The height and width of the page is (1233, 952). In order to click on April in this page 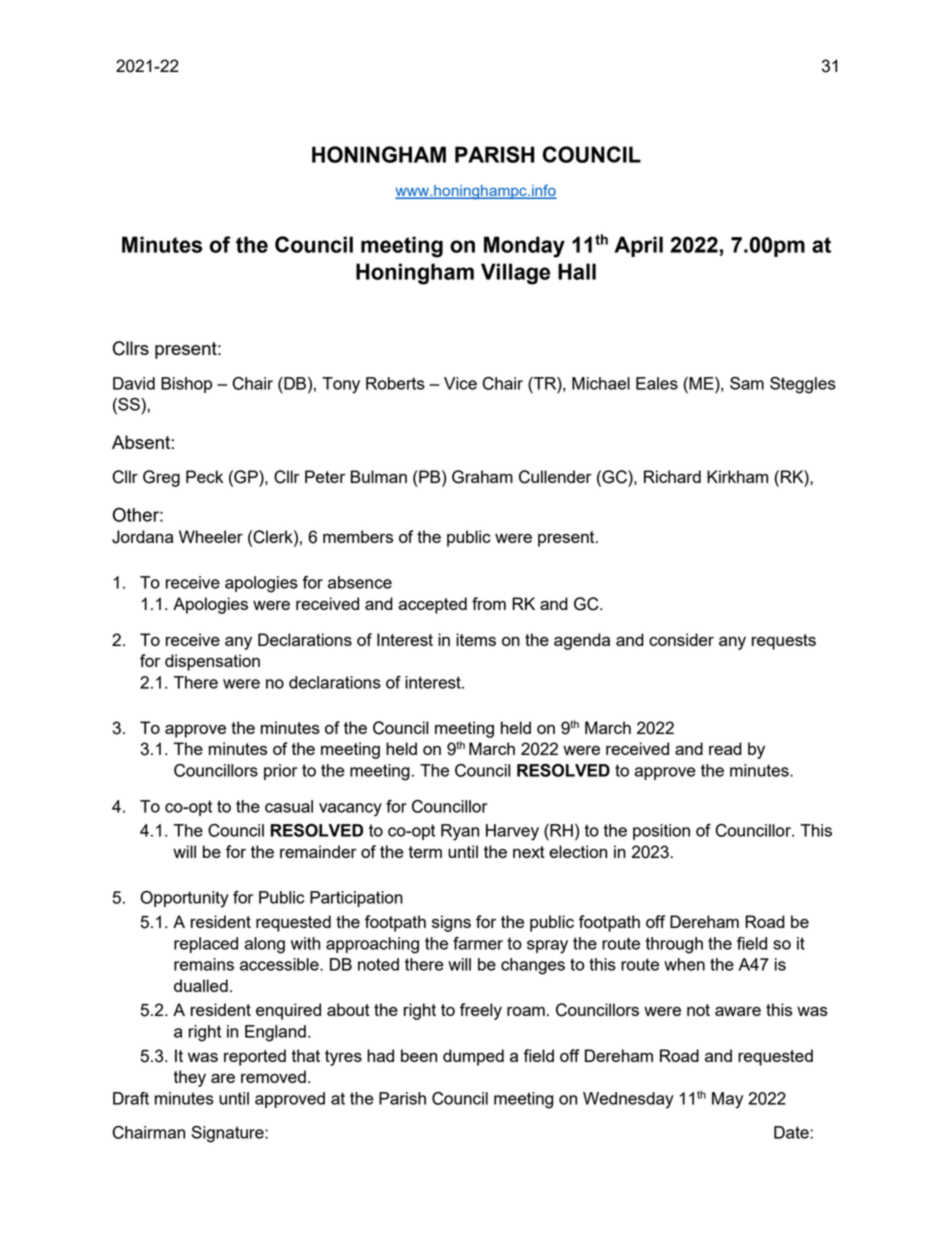, I will do `click(638, 246)`.
